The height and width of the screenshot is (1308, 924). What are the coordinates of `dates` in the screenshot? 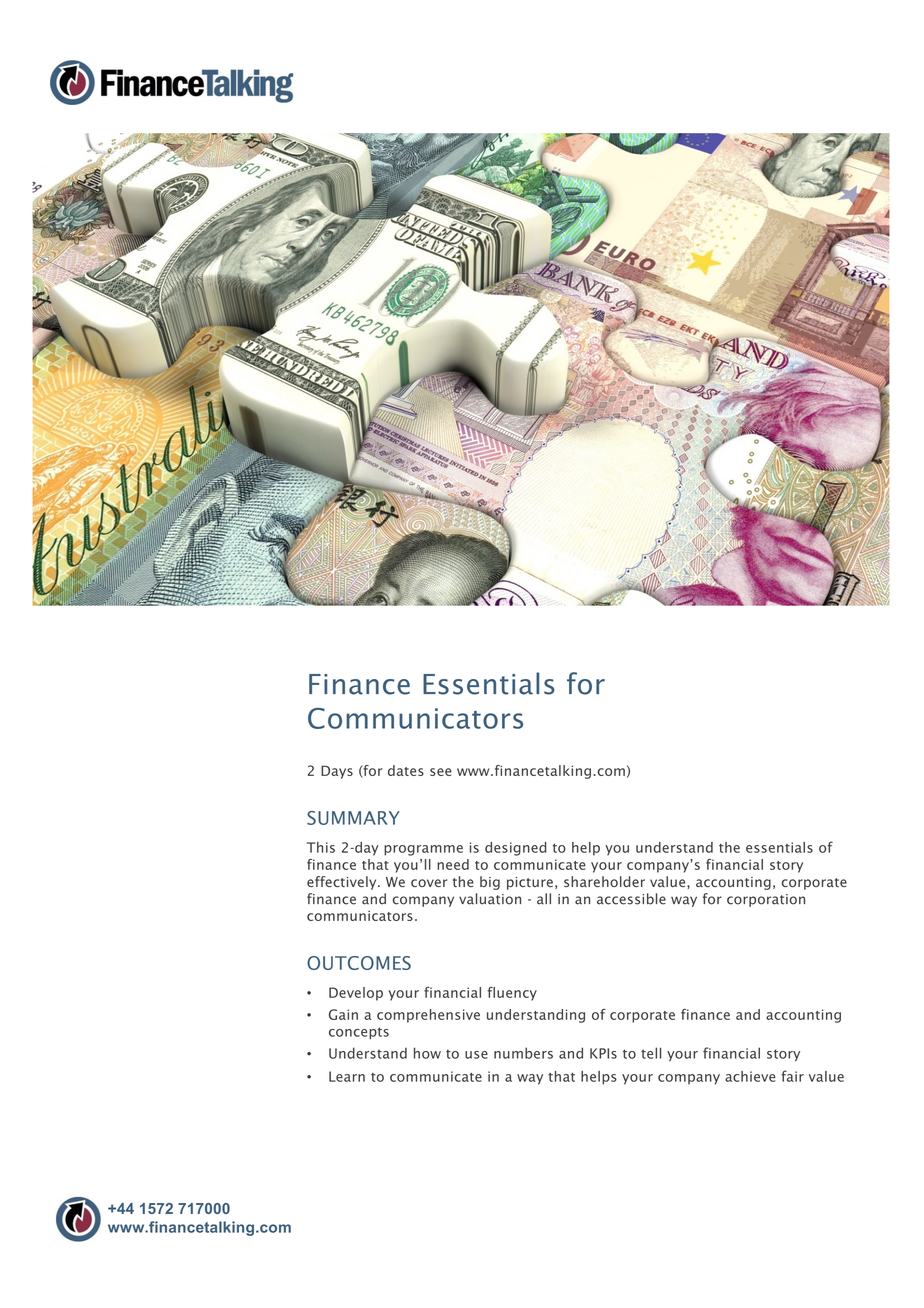 It's located at (406, 770).
